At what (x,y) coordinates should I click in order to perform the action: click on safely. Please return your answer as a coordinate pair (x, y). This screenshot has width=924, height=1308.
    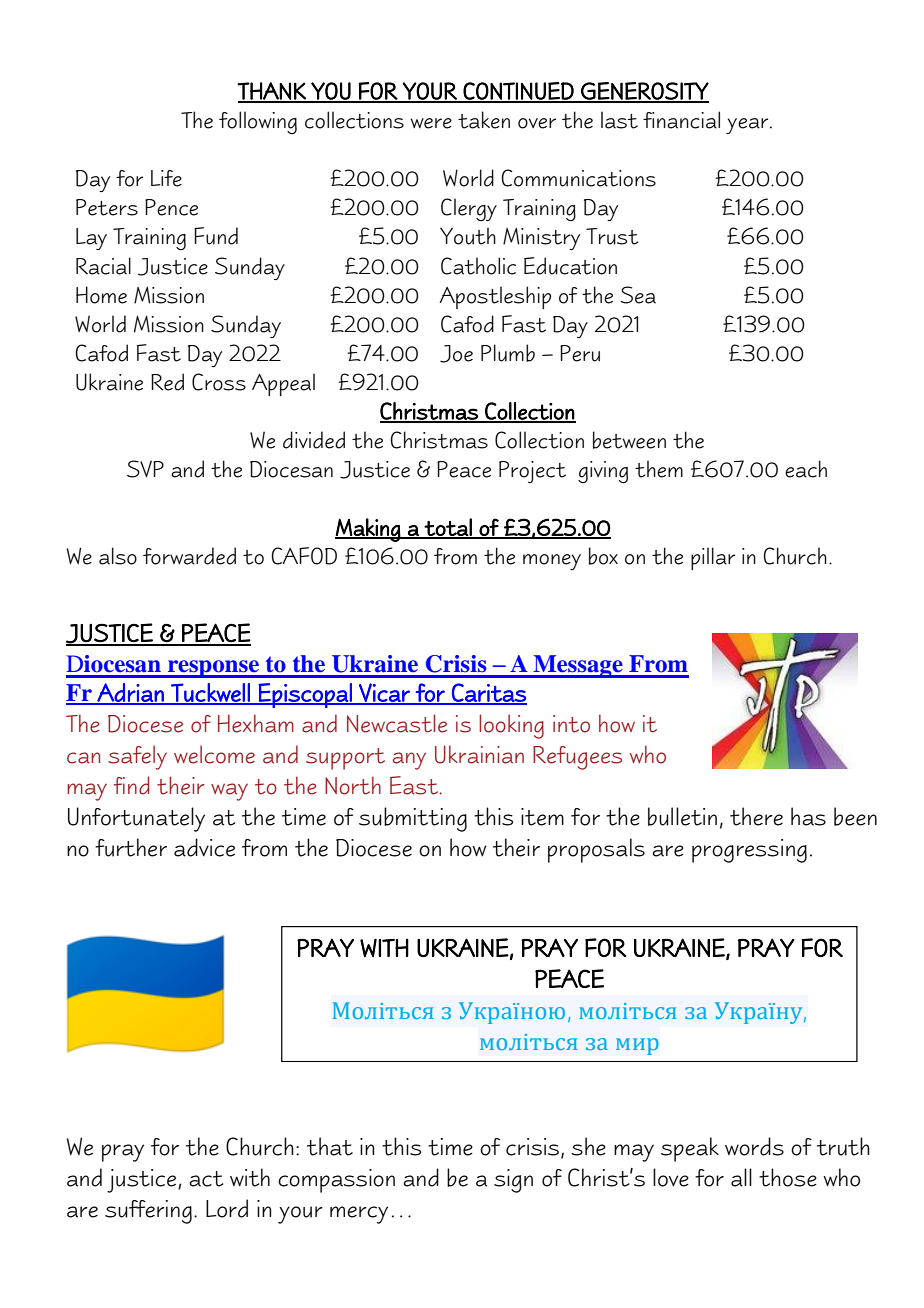
    Looking at the image, I should click on (137, 757).
